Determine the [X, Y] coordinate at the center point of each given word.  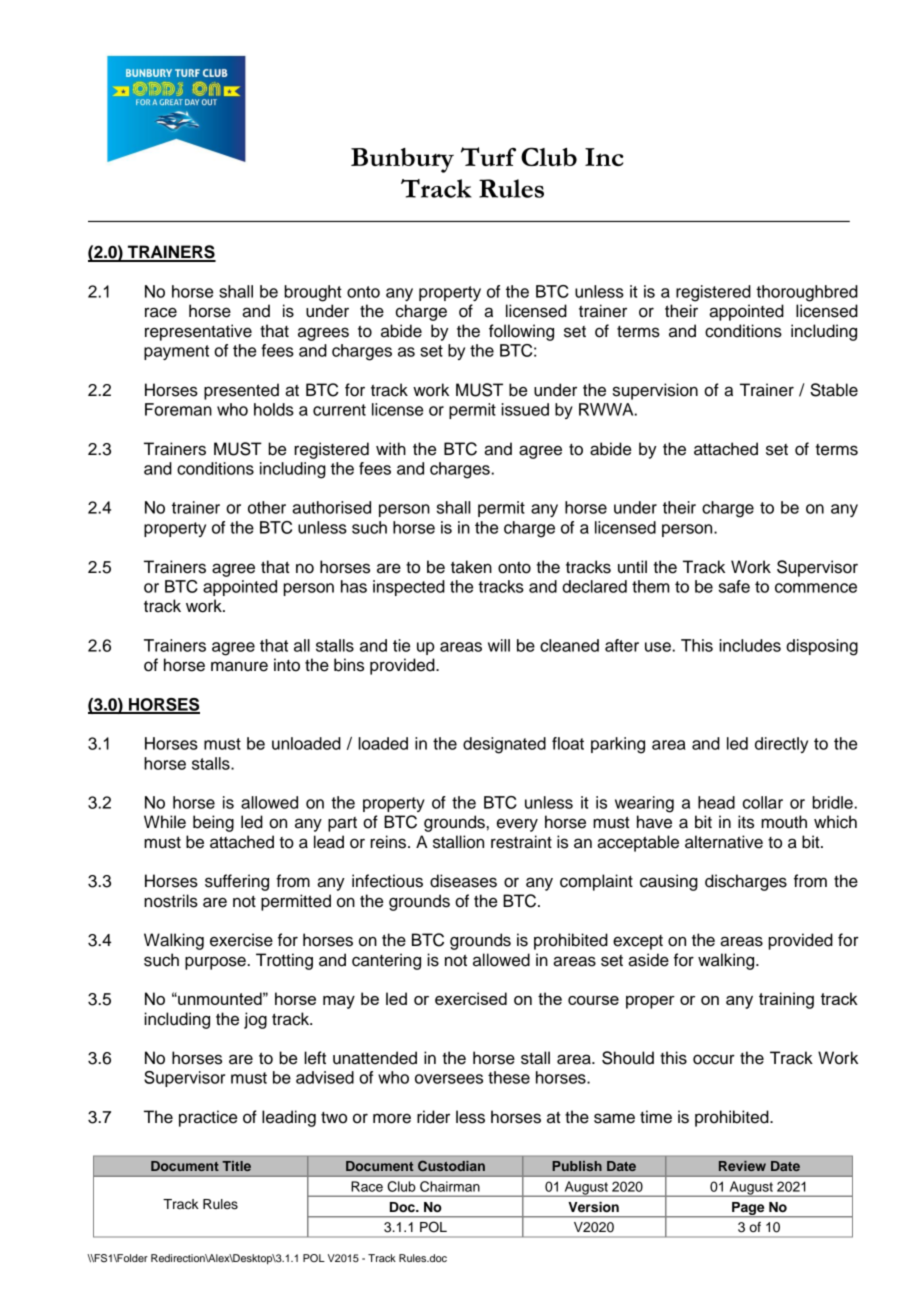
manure [239, 666]
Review [742, 1166]
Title [237, 1166]
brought [313, 293]
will [499, 645]
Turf [488, 156]
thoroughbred [807, 293]
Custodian [451, 1166]
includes [750, 645]
